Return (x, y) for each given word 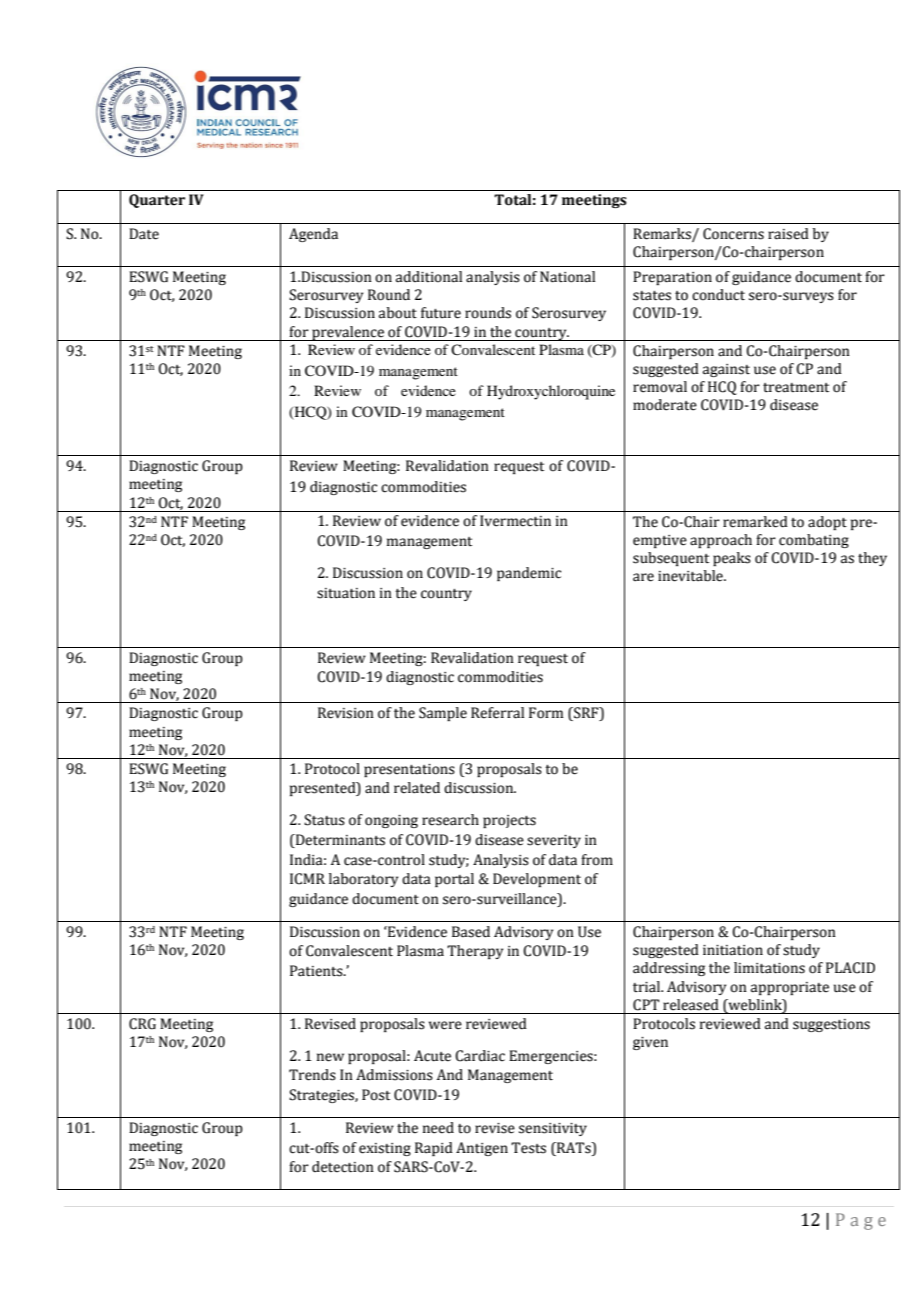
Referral (497, 713)
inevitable (691, 576)
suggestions (831, 1025)
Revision (346, 713)
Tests (528, 1148)
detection (343, 1167)
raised (788, 234)
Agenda (313, 235)
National (567, 277)
